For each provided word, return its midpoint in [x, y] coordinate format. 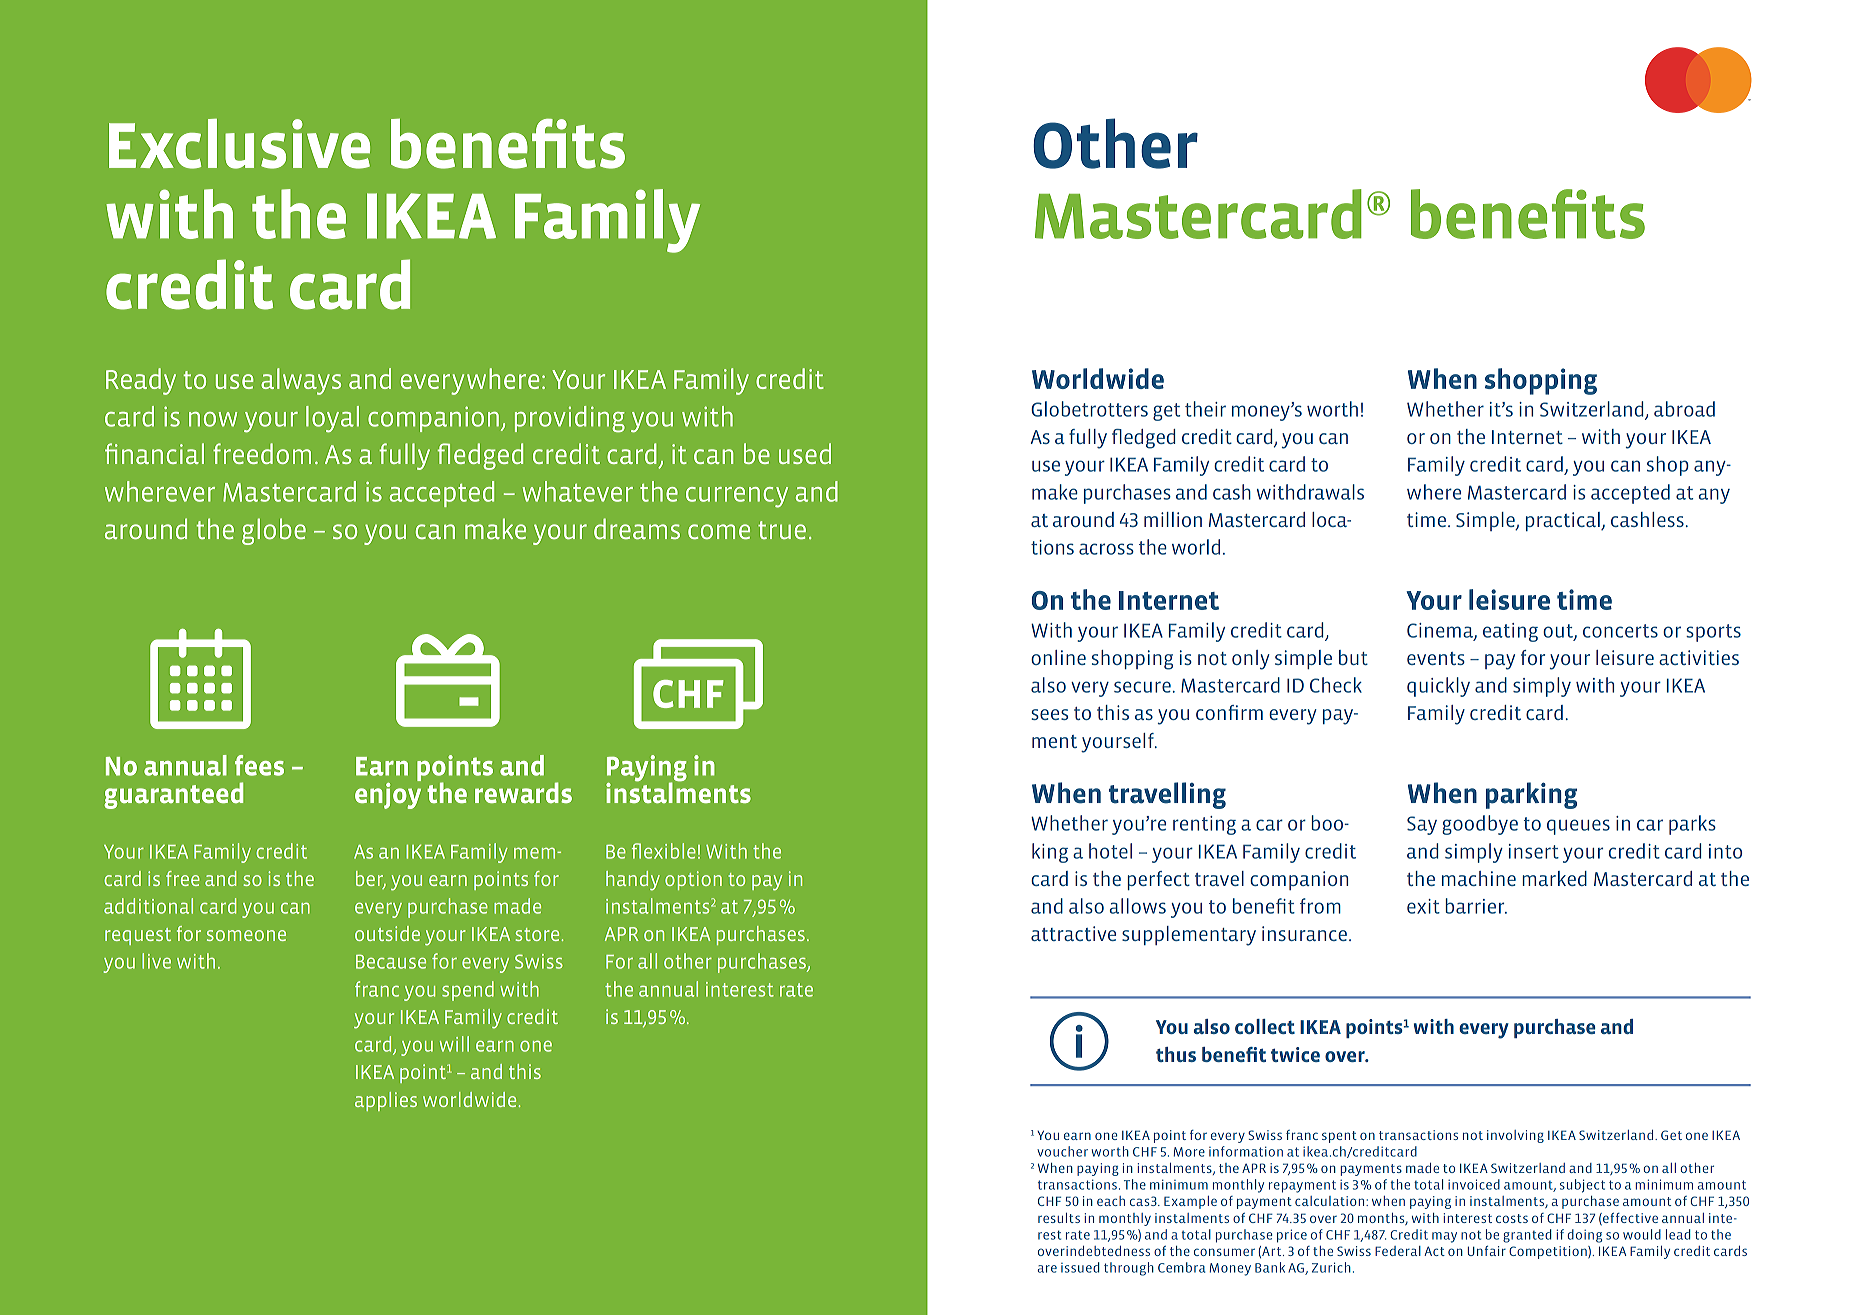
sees [1049, 714]
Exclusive [239, 144]
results [1059, 1218]
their [1205, 409]
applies [386, 1101]
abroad [1684, 409]
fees [259, 765]
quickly [1438, 687]
